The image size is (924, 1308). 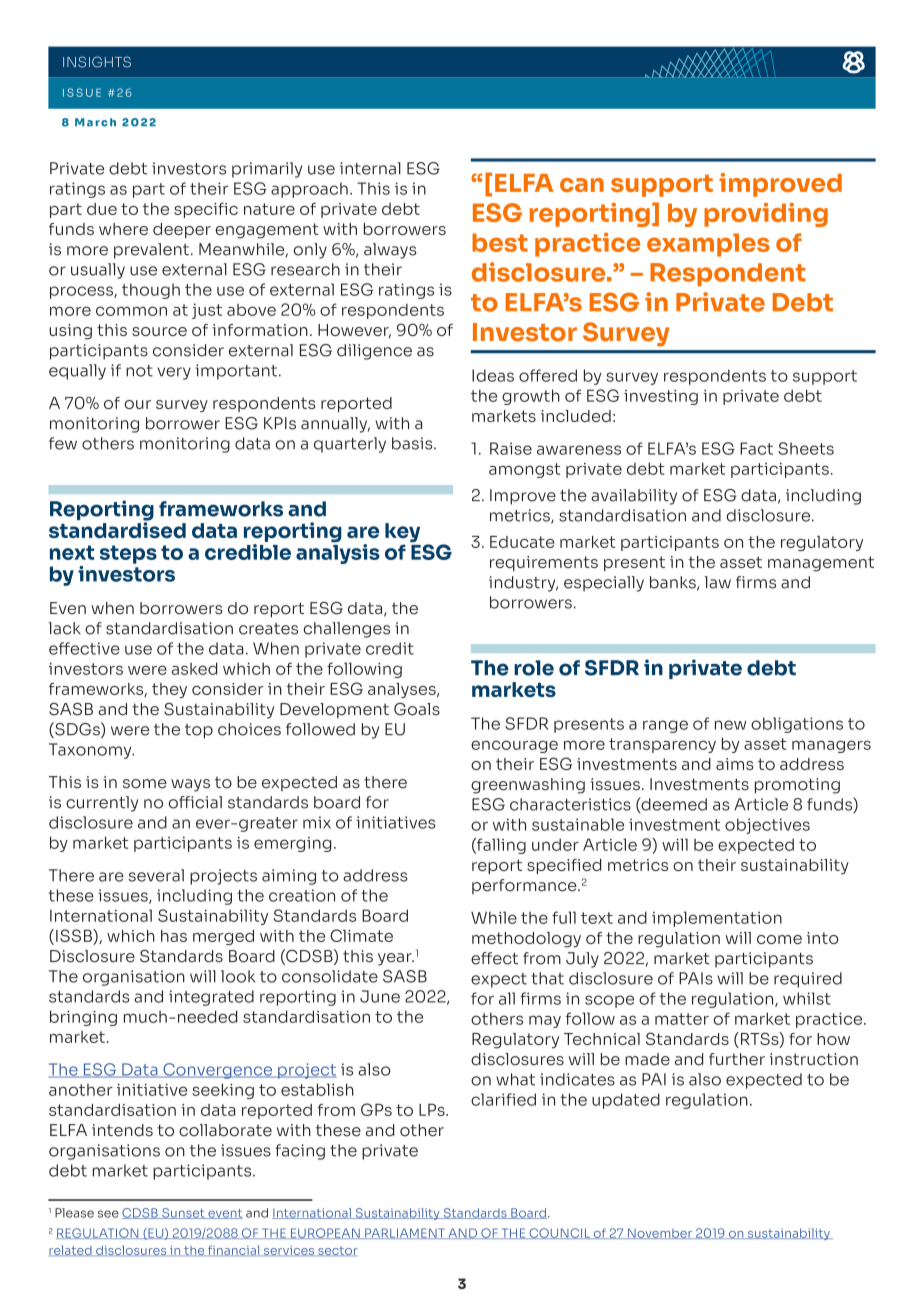 What do you see at coordinates (95, 122) in the page?
I see `March` at bounding box center [95, 122].
